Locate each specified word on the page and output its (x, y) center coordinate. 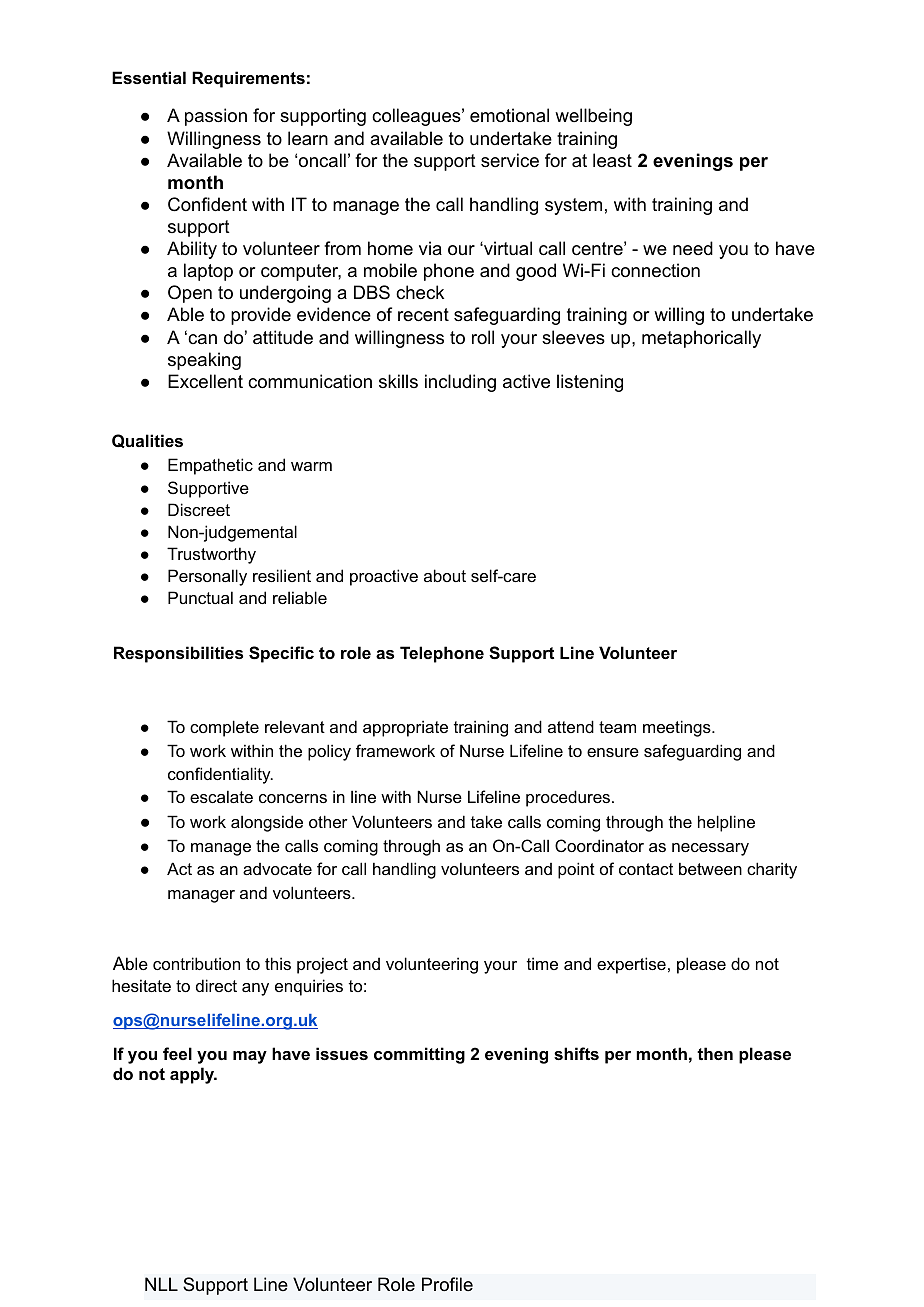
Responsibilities (178, 654)
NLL (161, 1284)
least (612, 160)
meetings (678, 728)
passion (216, 117)
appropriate (405, 728)
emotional (509, 115)
